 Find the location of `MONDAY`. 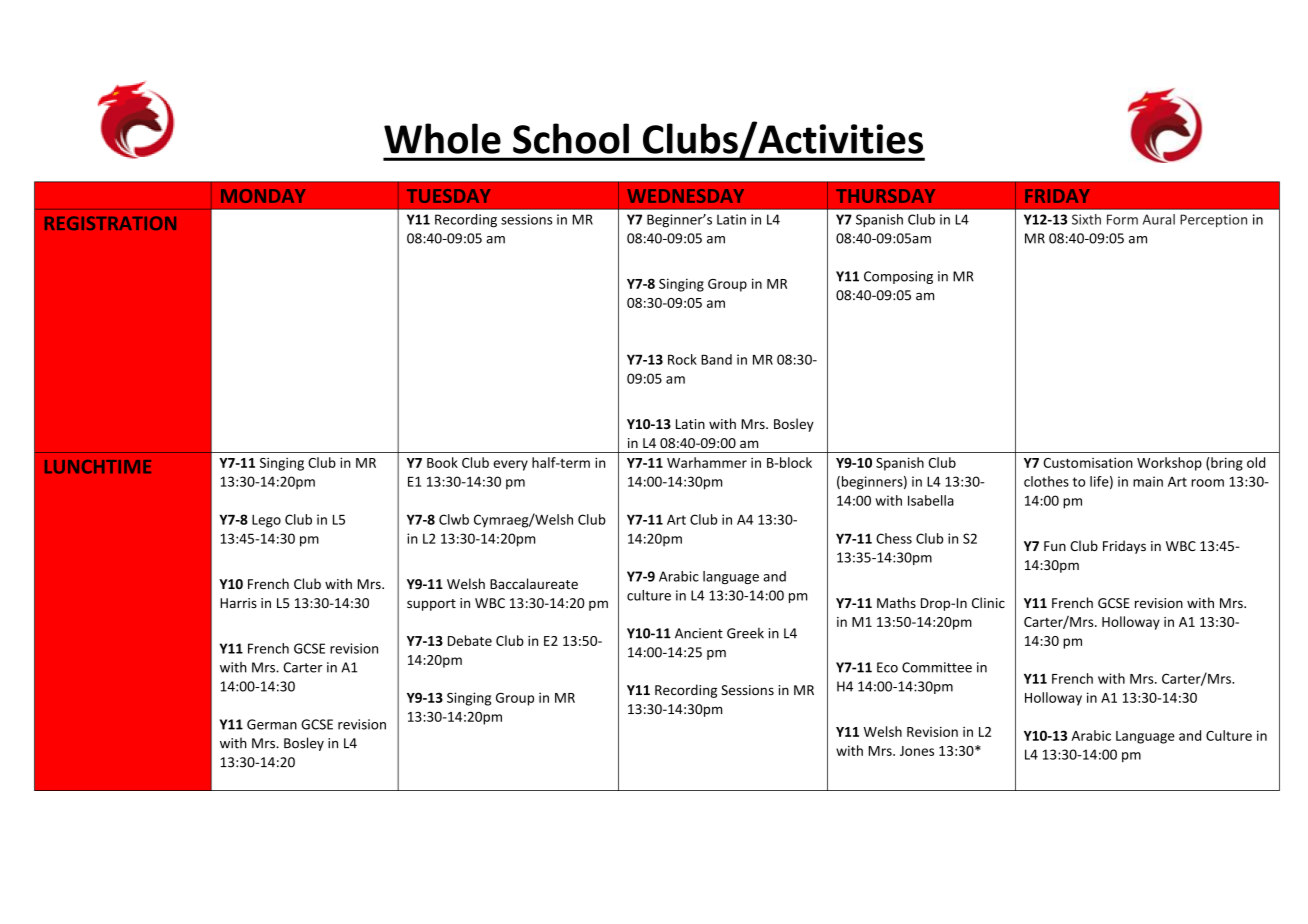

MONDAY is located at coordinates (263, 196).
